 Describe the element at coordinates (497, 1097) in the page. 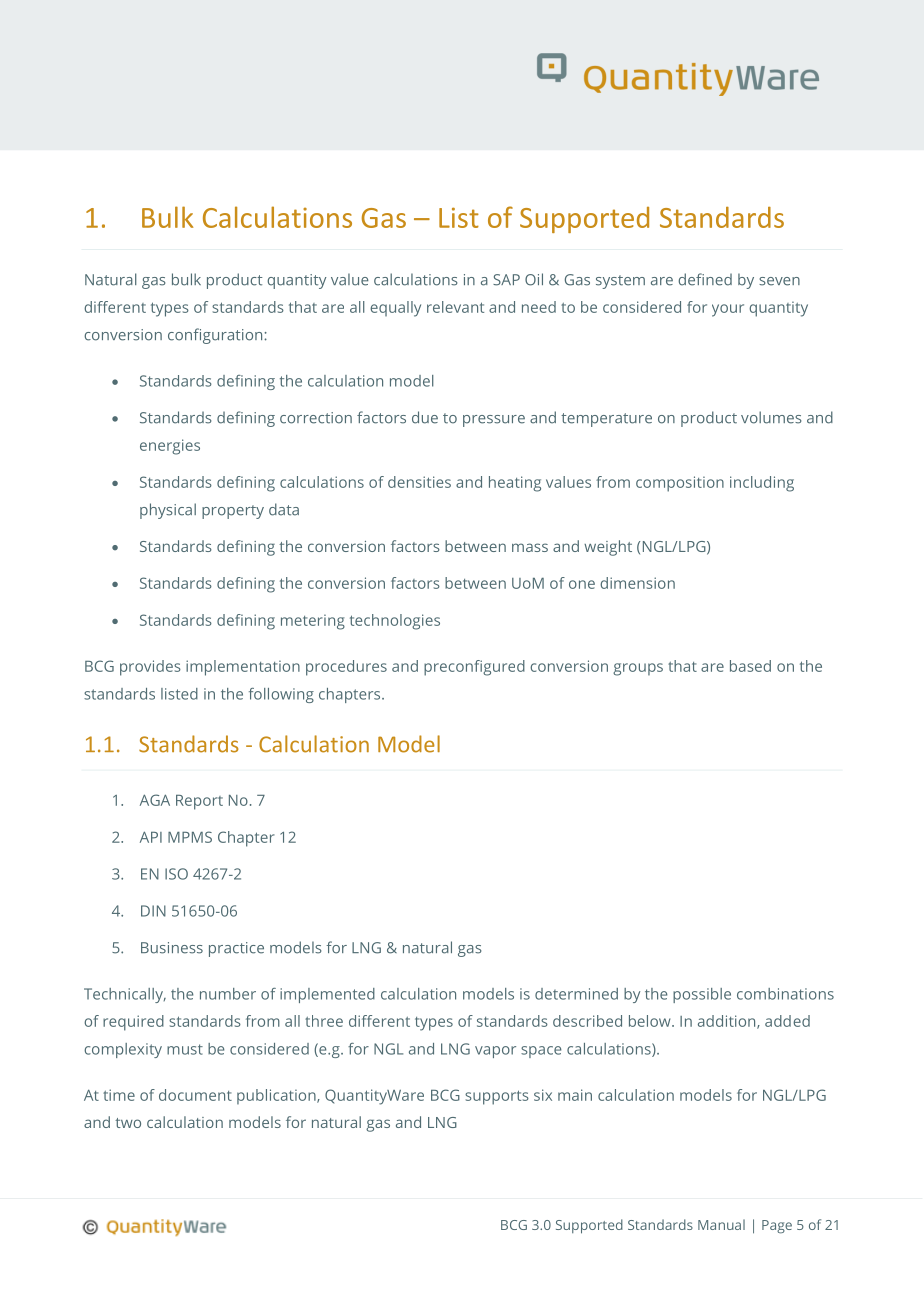

I see `supports` at that location.
